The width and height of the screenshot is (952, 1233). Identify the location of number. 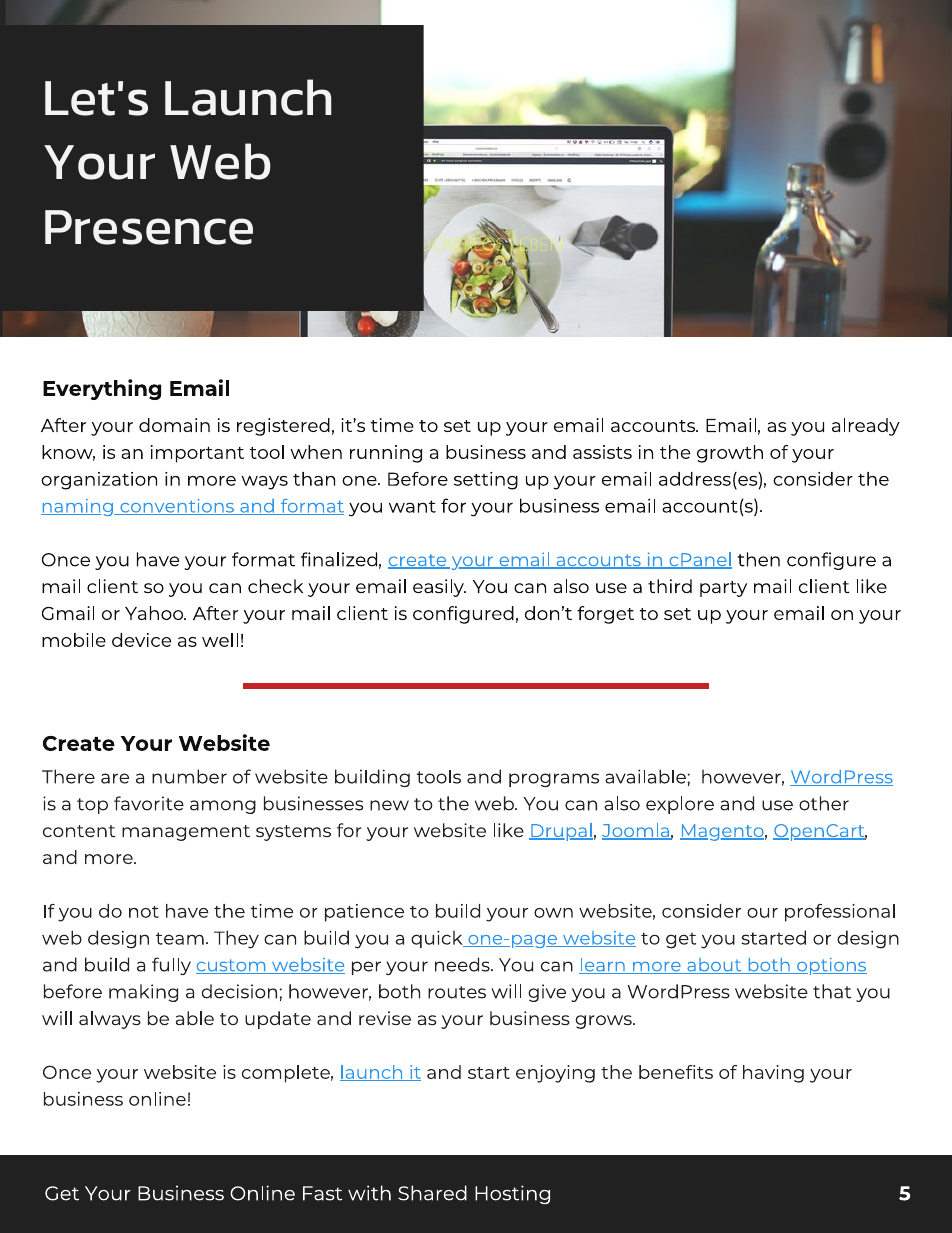
(189, 776).
